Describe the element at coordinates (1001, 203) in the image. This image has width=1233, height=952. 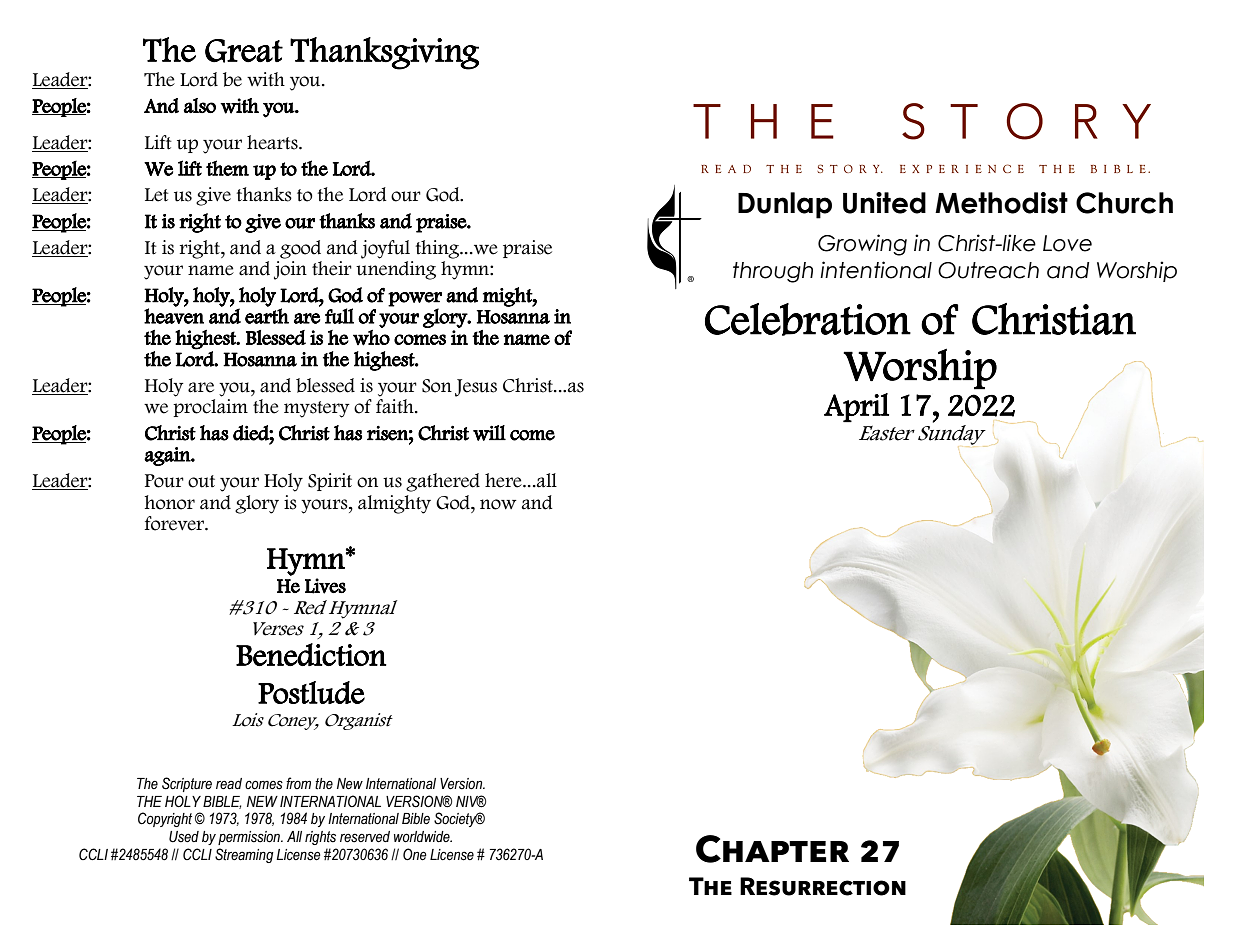
I see `Methodist` at that location.
